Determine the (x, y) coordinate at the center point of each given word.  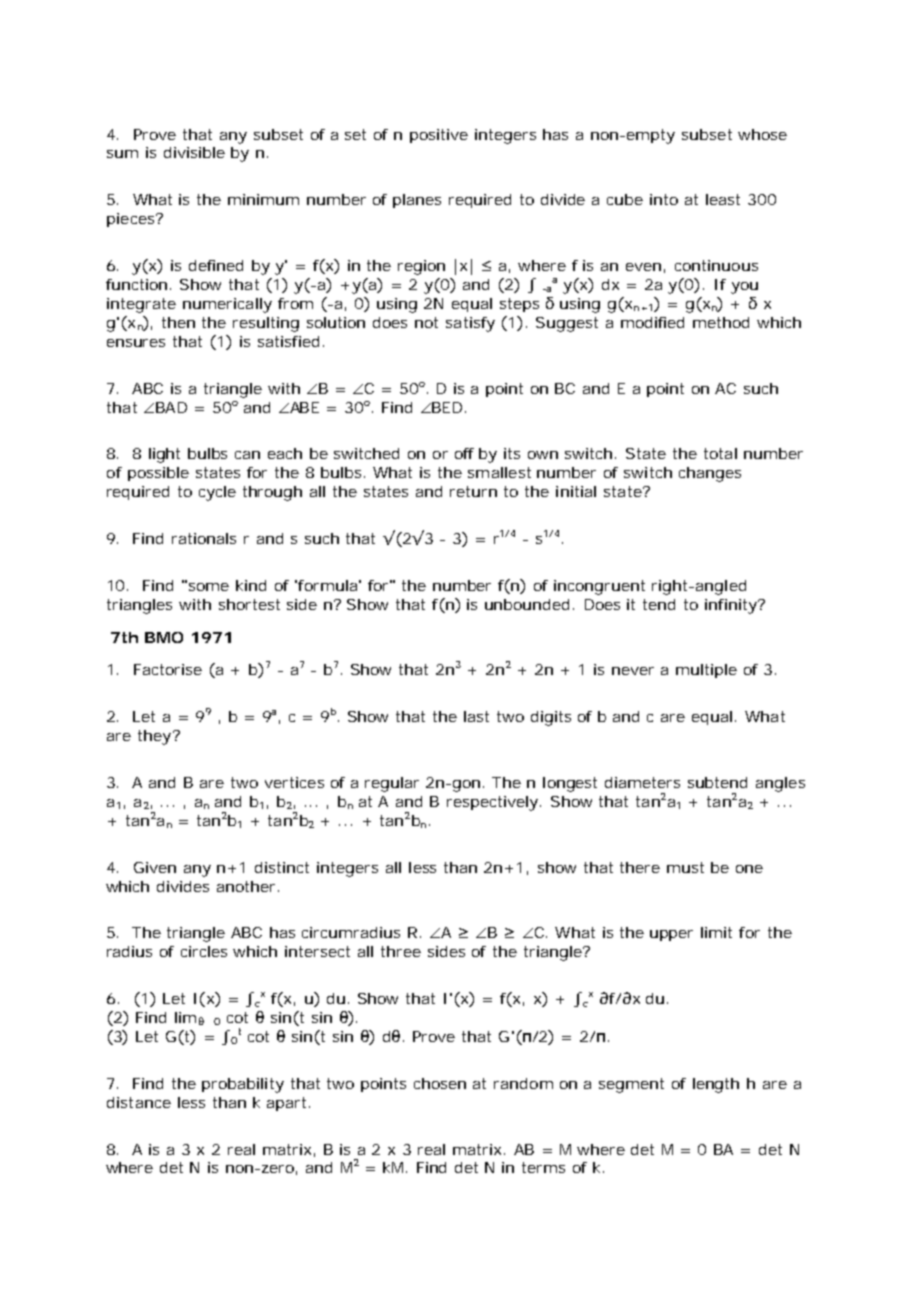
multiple (706, 671)
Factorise (168, 669)
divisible (194, 152)
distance (139, 1102)
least (723, 199)
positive (439, 136)
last (476, 716)
